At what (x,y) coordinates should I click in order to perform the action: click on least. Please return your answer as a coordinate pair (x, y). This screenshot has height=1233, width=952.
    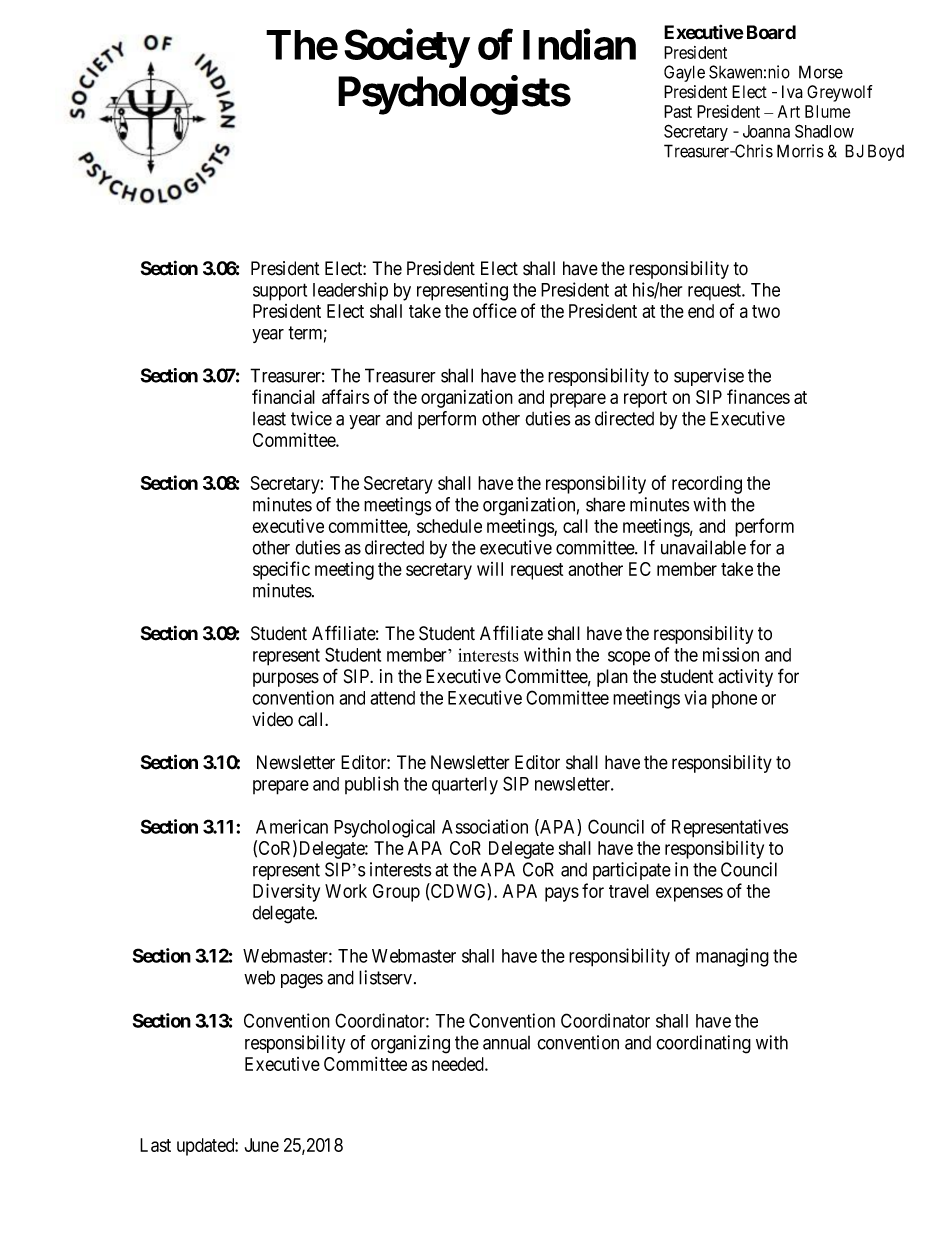
    Looking at the image, I should click on (269, 419).
